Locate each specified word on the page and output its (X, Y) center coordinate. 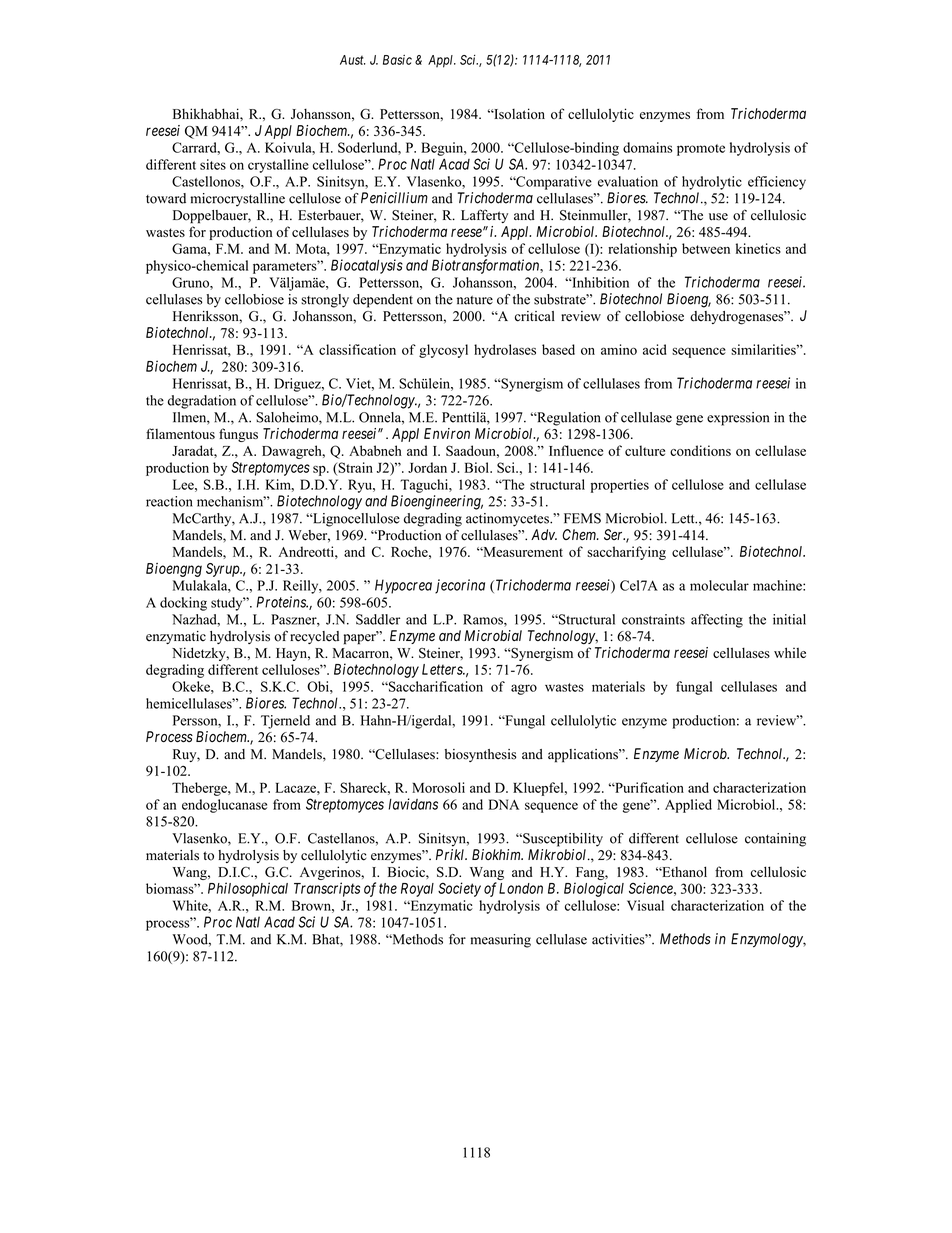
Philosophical (248, 889)
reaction (169, 501)
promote (701, 150)
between (706, 248)
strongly (325, 301)
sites (213, 164)
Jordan (427, 467)
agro (524, 689)
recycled (314, 637)
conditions (700, 450)
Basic (397, 60)
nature (475, 300)
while (790, 652)
